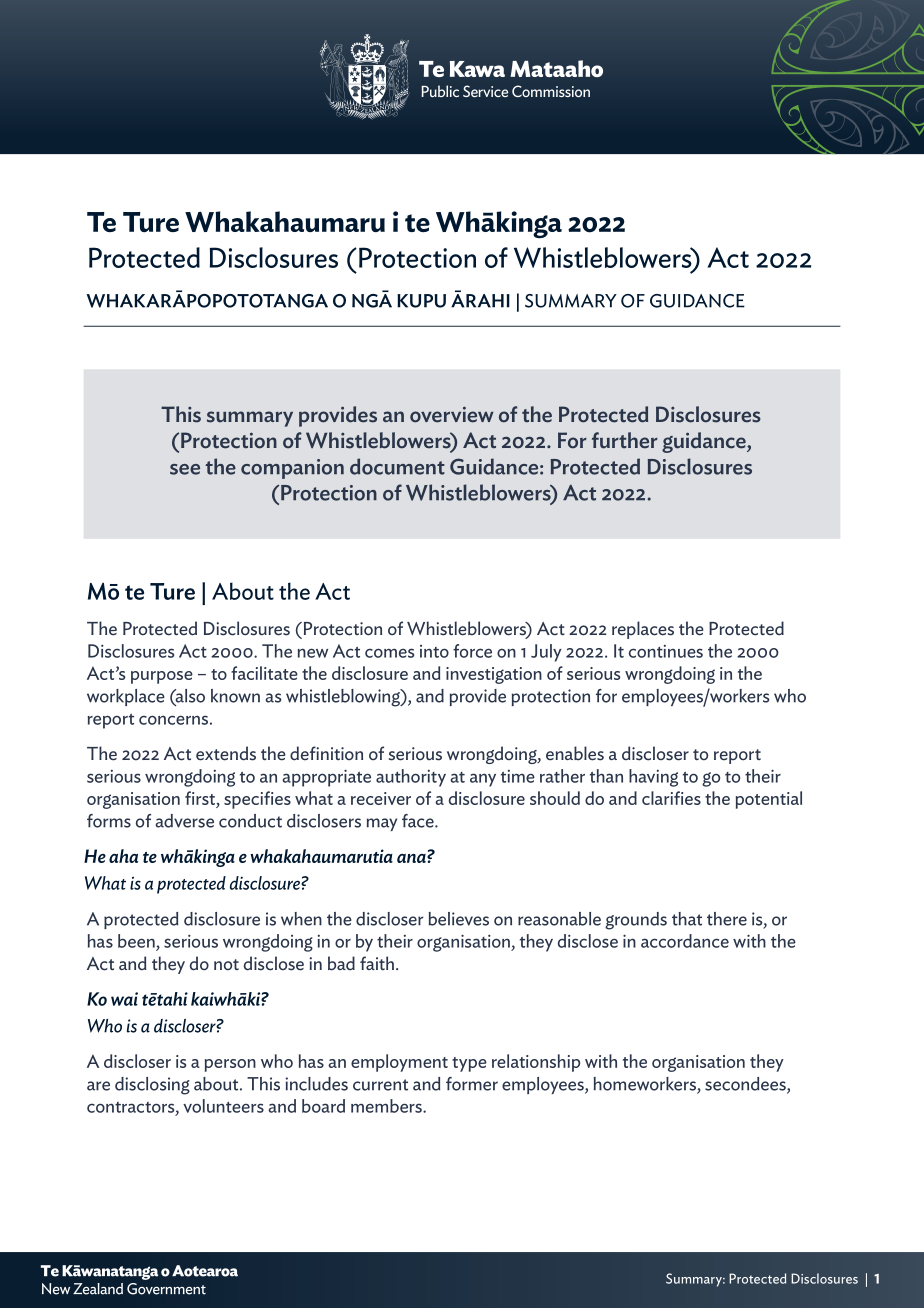 The image size is (924, 1308). I want to click on authority, so click(411, 778).
